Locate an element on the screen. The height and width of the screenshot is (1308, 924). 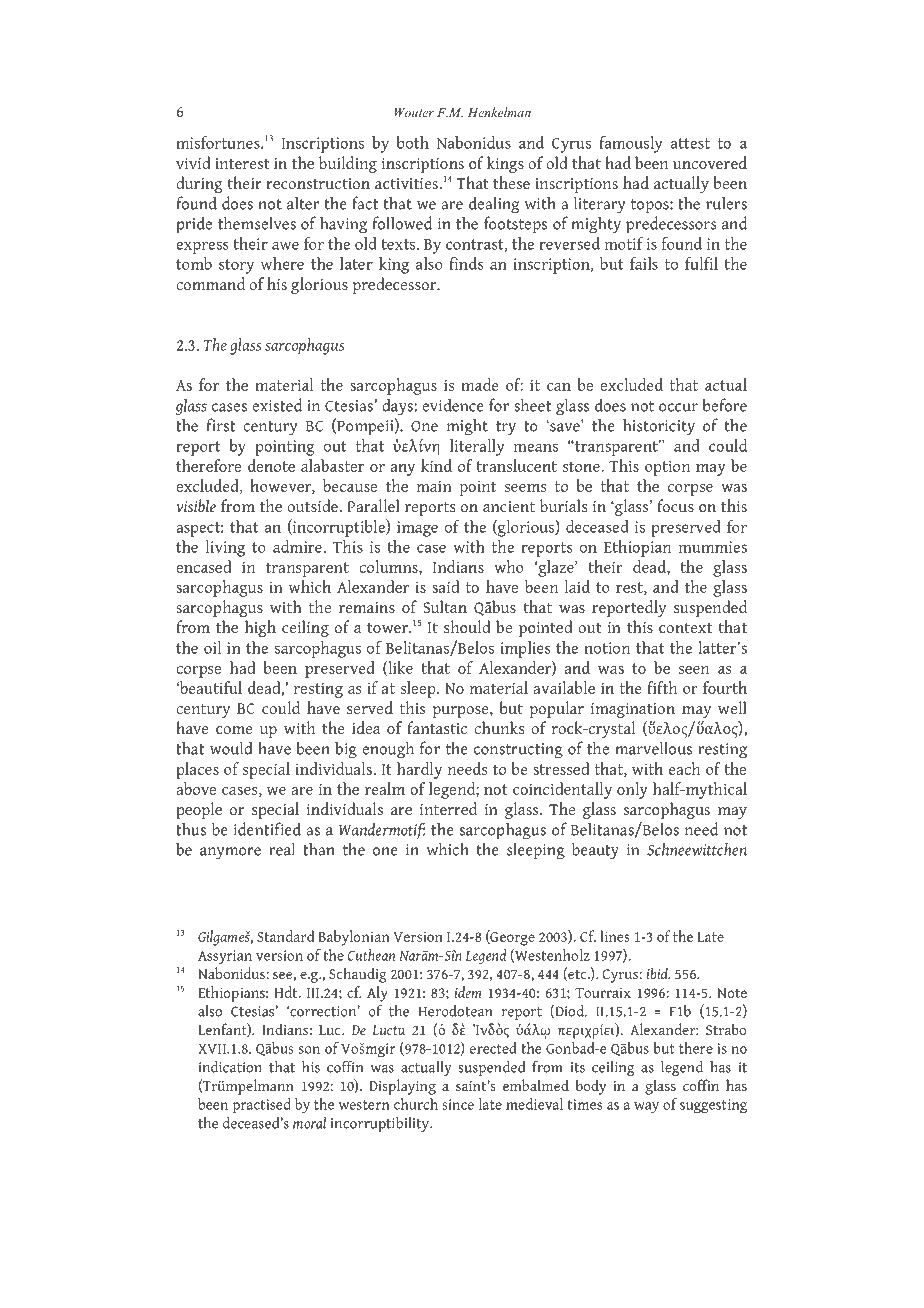
interred is located at coordinates (448, 809).
